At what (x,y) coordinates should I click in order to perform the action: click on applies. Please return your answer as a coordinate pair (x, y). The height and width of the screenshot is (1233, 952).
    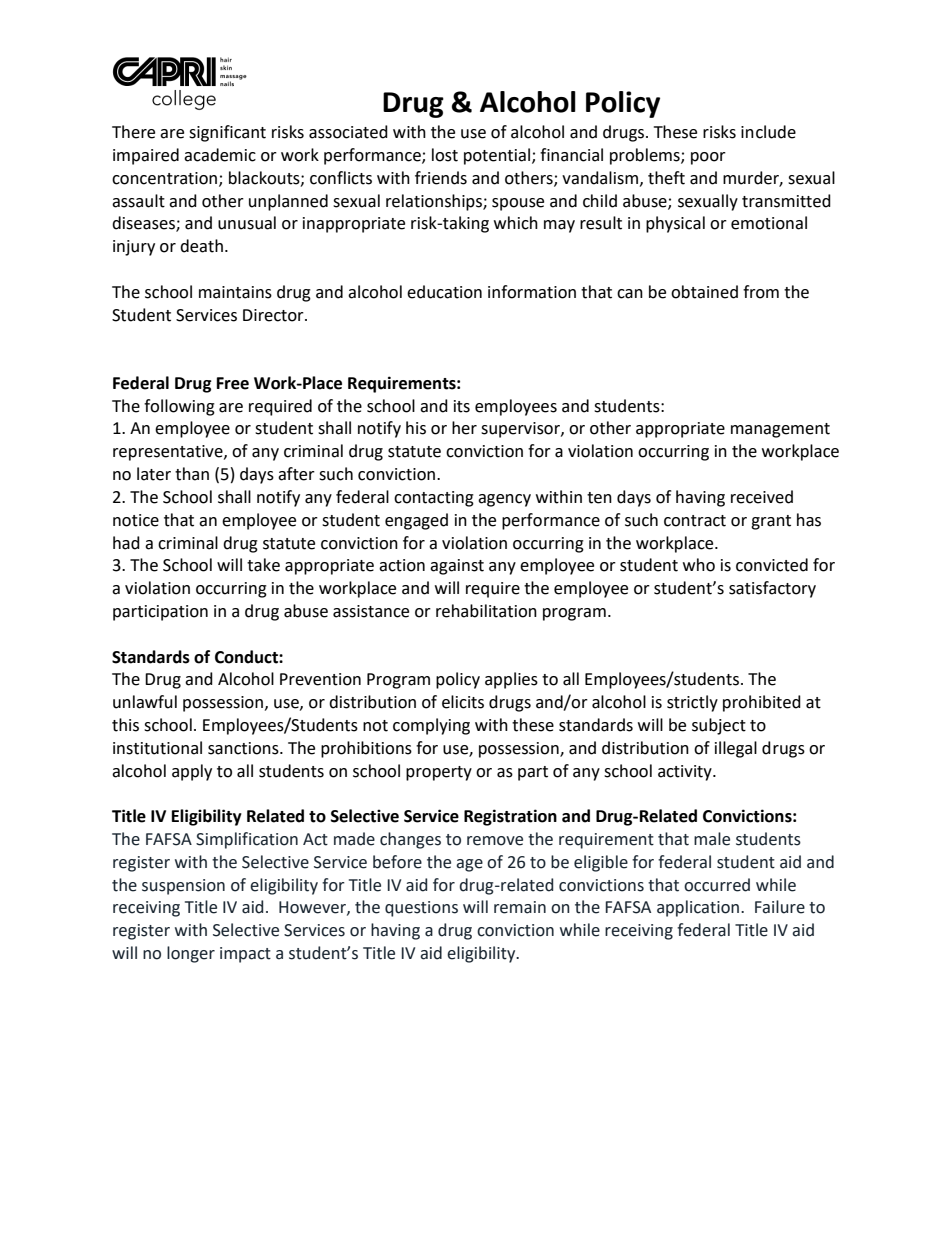
    Looking at the image, I should click on (511, 680).
